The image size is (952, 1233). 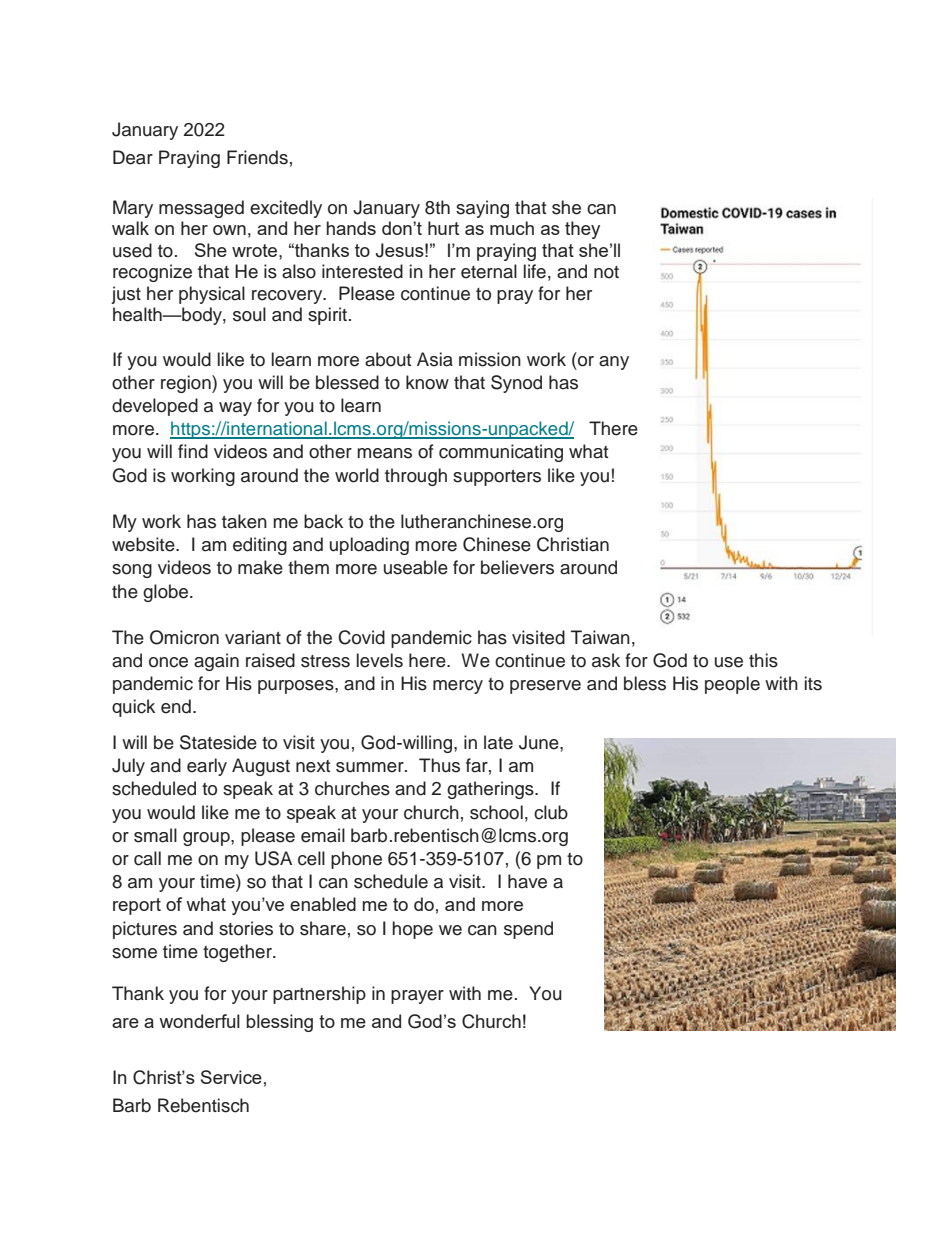 What do you see at coordinates (614, 363) in the screenshot?
I see `any` at bounding box center [614, 363].
